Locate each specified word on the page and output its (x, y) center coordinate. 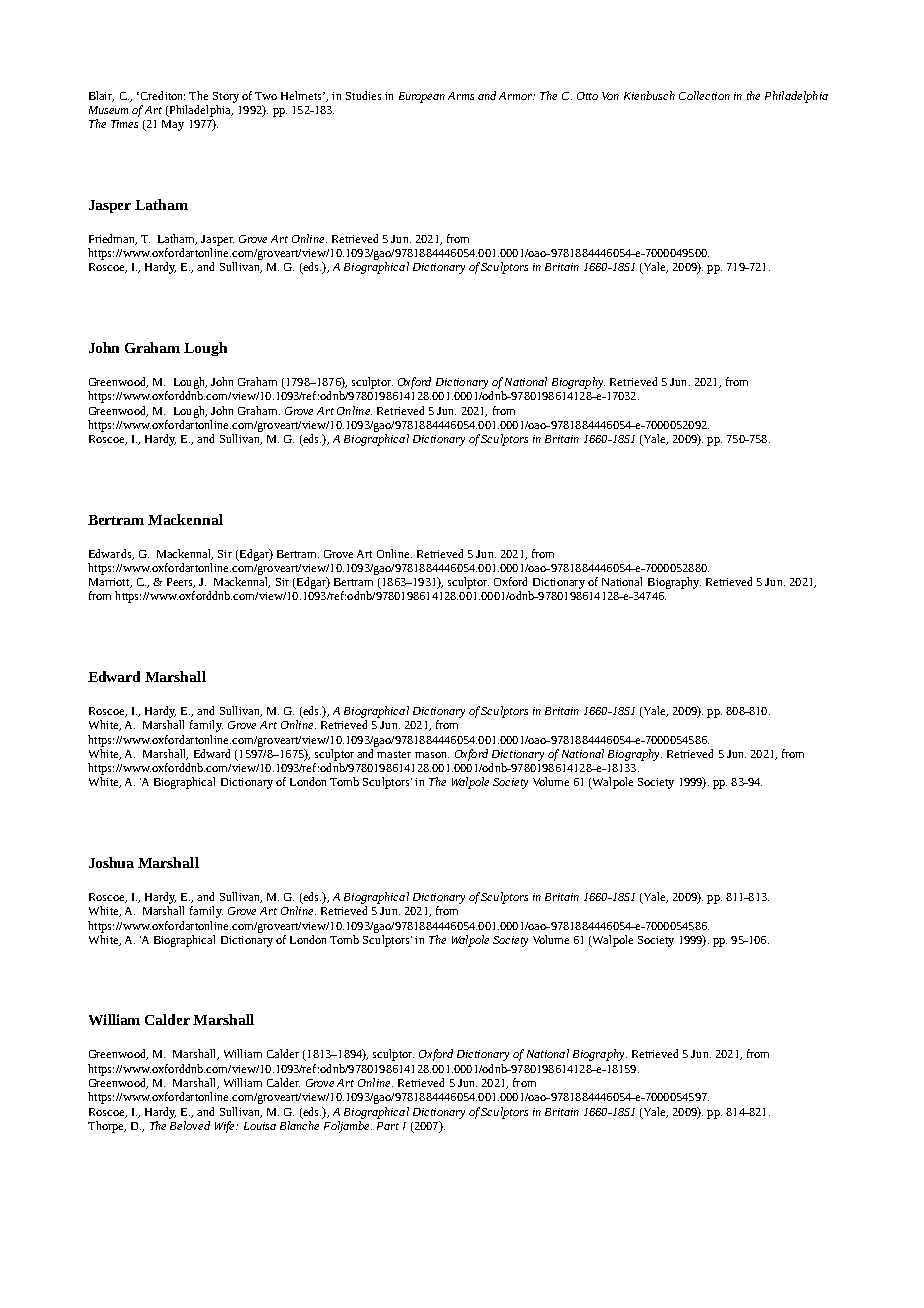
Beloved (190, 1125)
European (422, 97)
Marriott (110, 583)
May (173, 125)
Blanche (299, 1125)
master (394, 754)
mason (432, 755)
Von (610, 96)
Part (388, 1126)
